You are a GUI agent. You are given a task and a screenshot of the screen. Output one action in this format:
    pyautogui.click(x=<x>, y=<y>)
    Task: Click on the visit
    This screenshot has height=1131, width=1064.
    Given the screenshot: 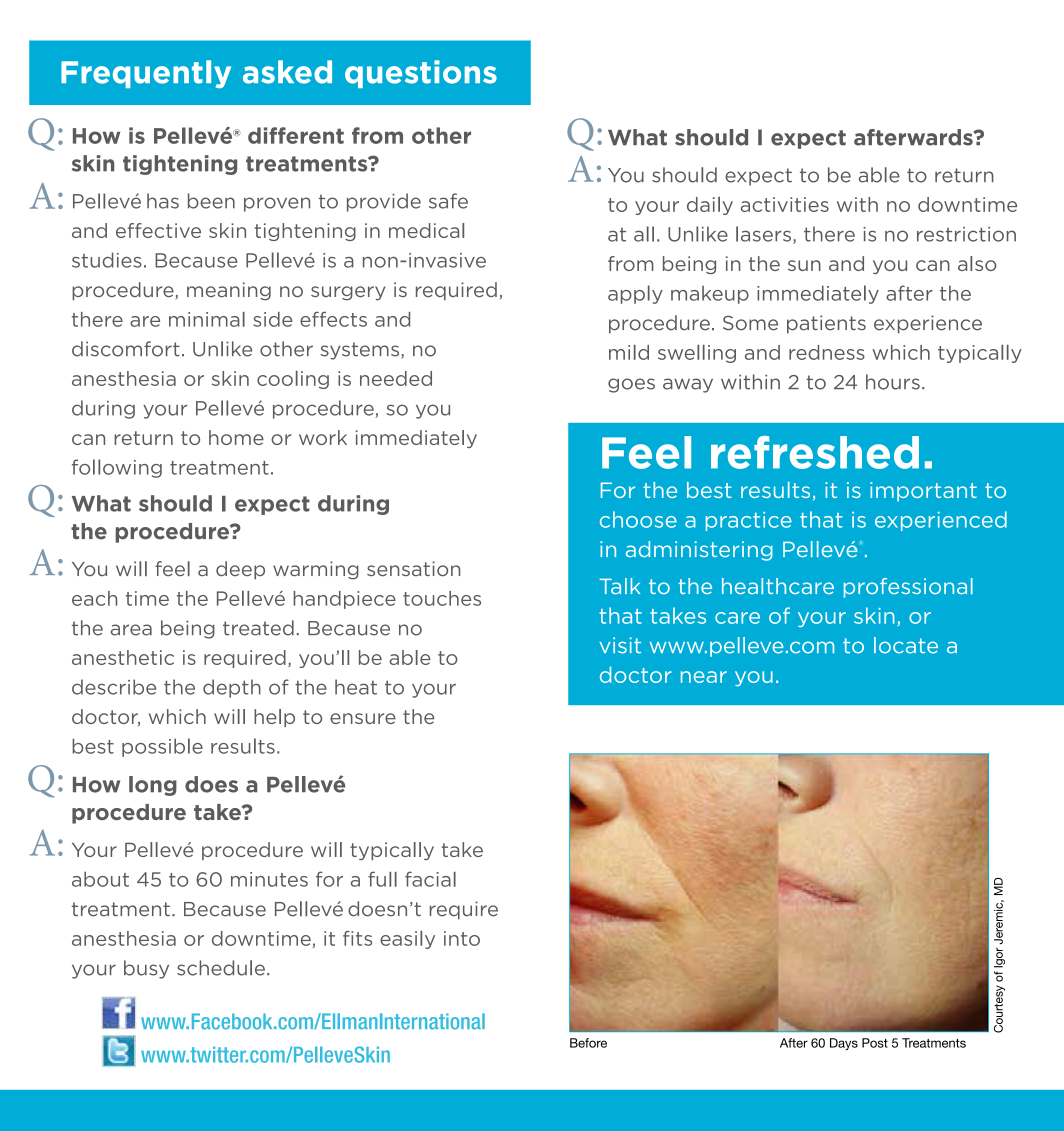 What is the action you would take?
    pyautogui.click(x=620, y=645)
